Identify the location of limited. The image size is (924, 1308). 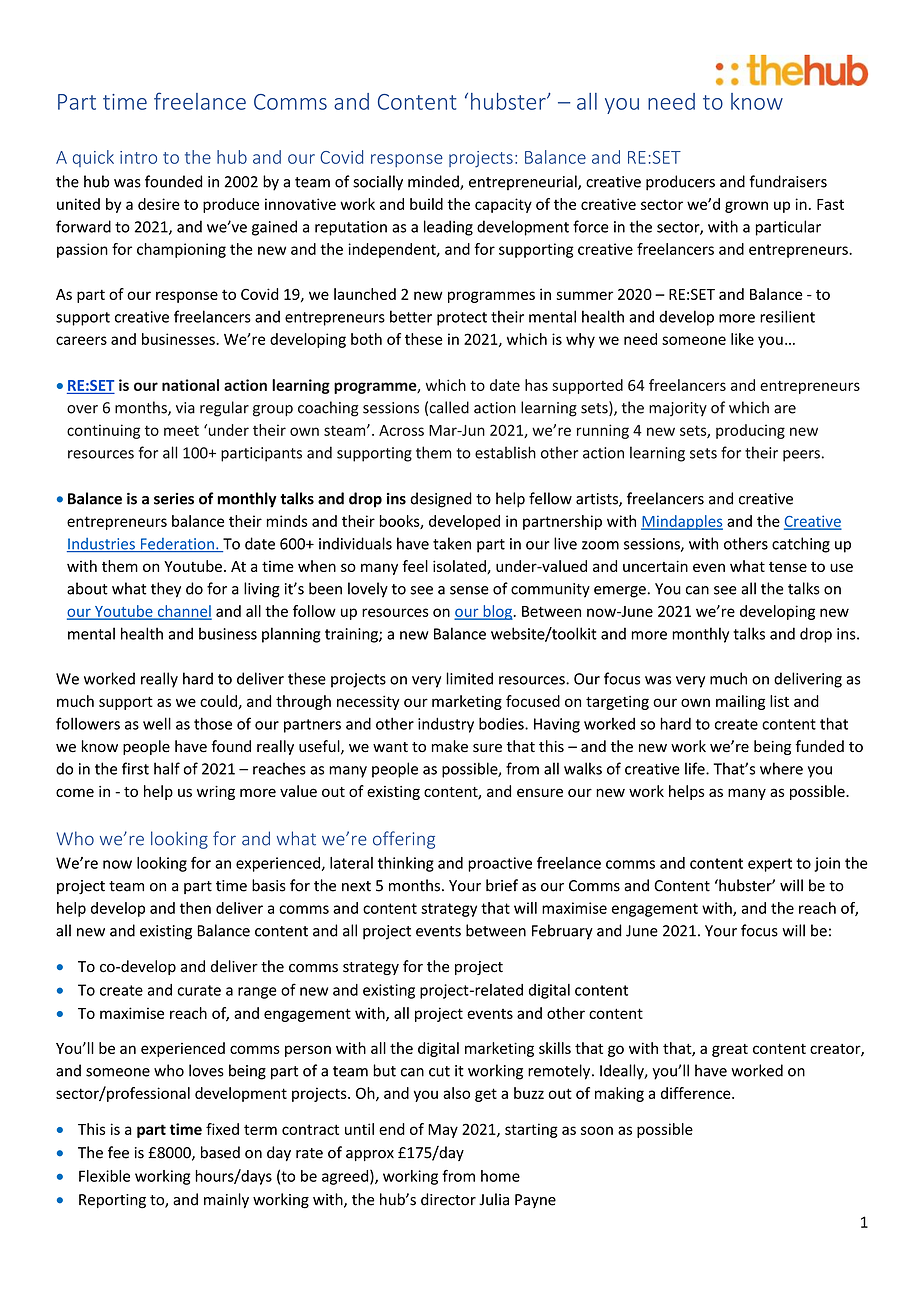
(469, 678).
